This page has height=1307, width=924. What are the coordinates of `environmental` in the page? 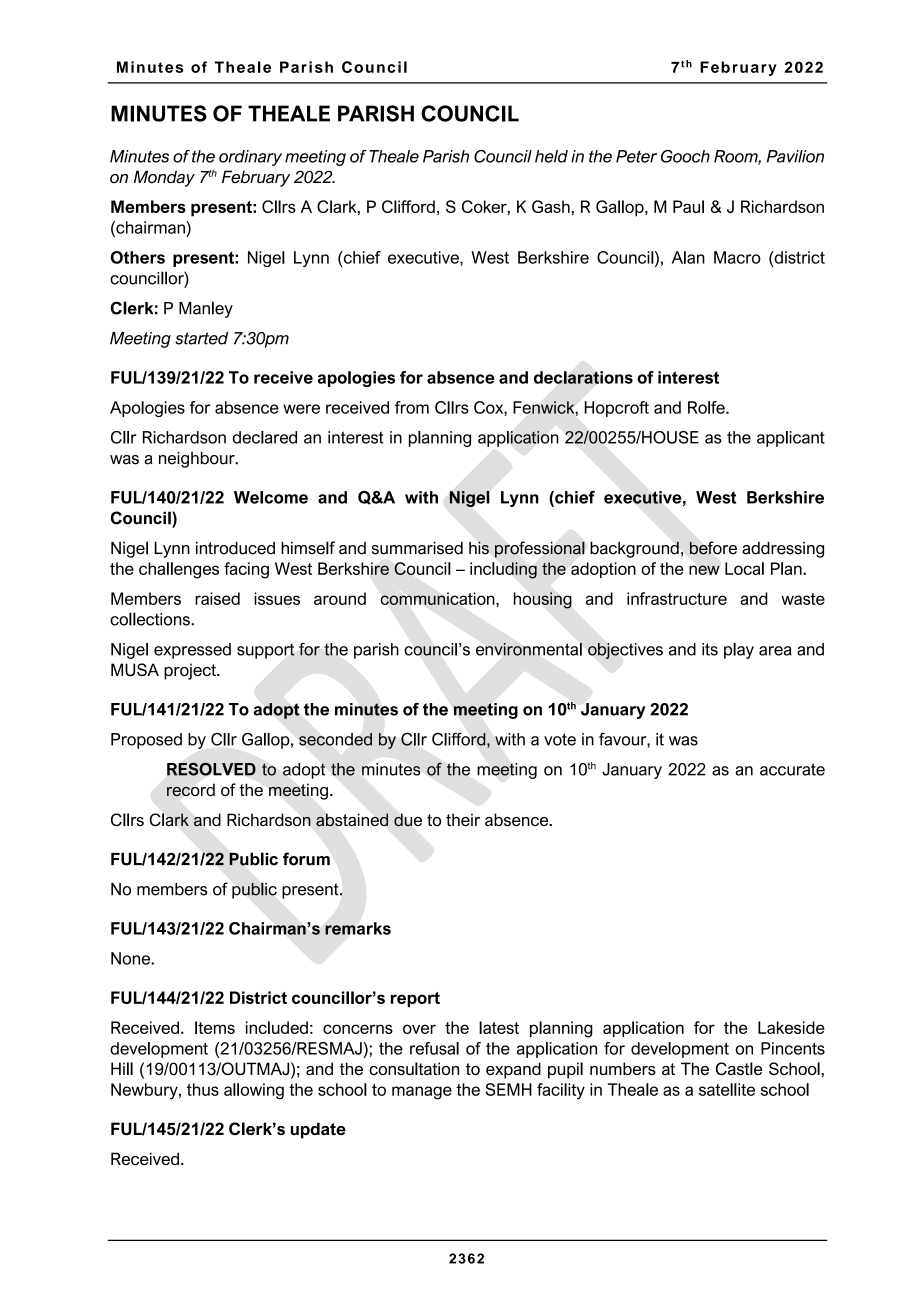 It's located at (529, 649).
